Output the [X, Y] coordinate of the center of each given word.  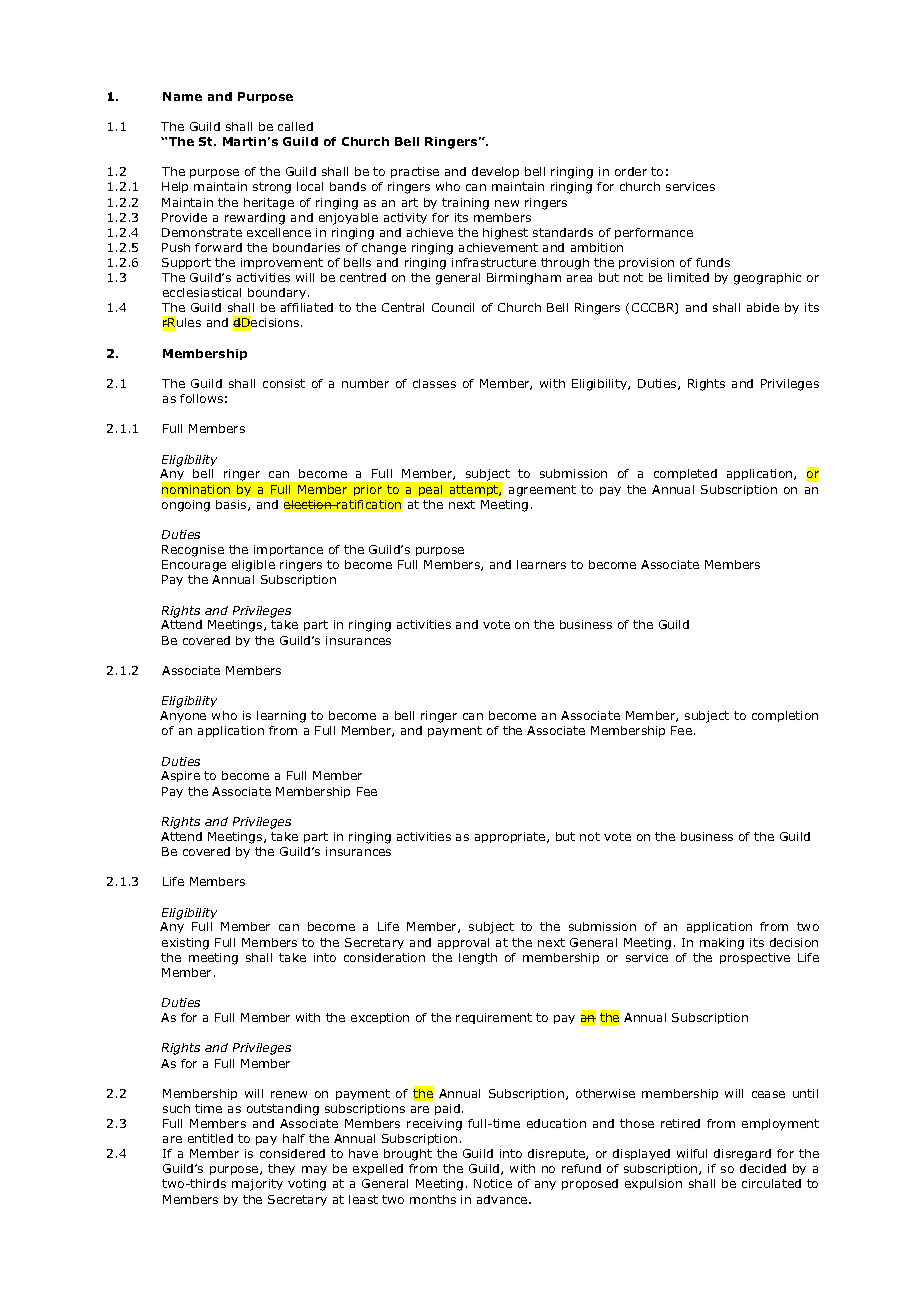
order [631, 171]
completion [785, 716]
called [295, 126]
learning [281, 717]
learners [541, 564]
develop [495, 172]
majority [257, 1185]
